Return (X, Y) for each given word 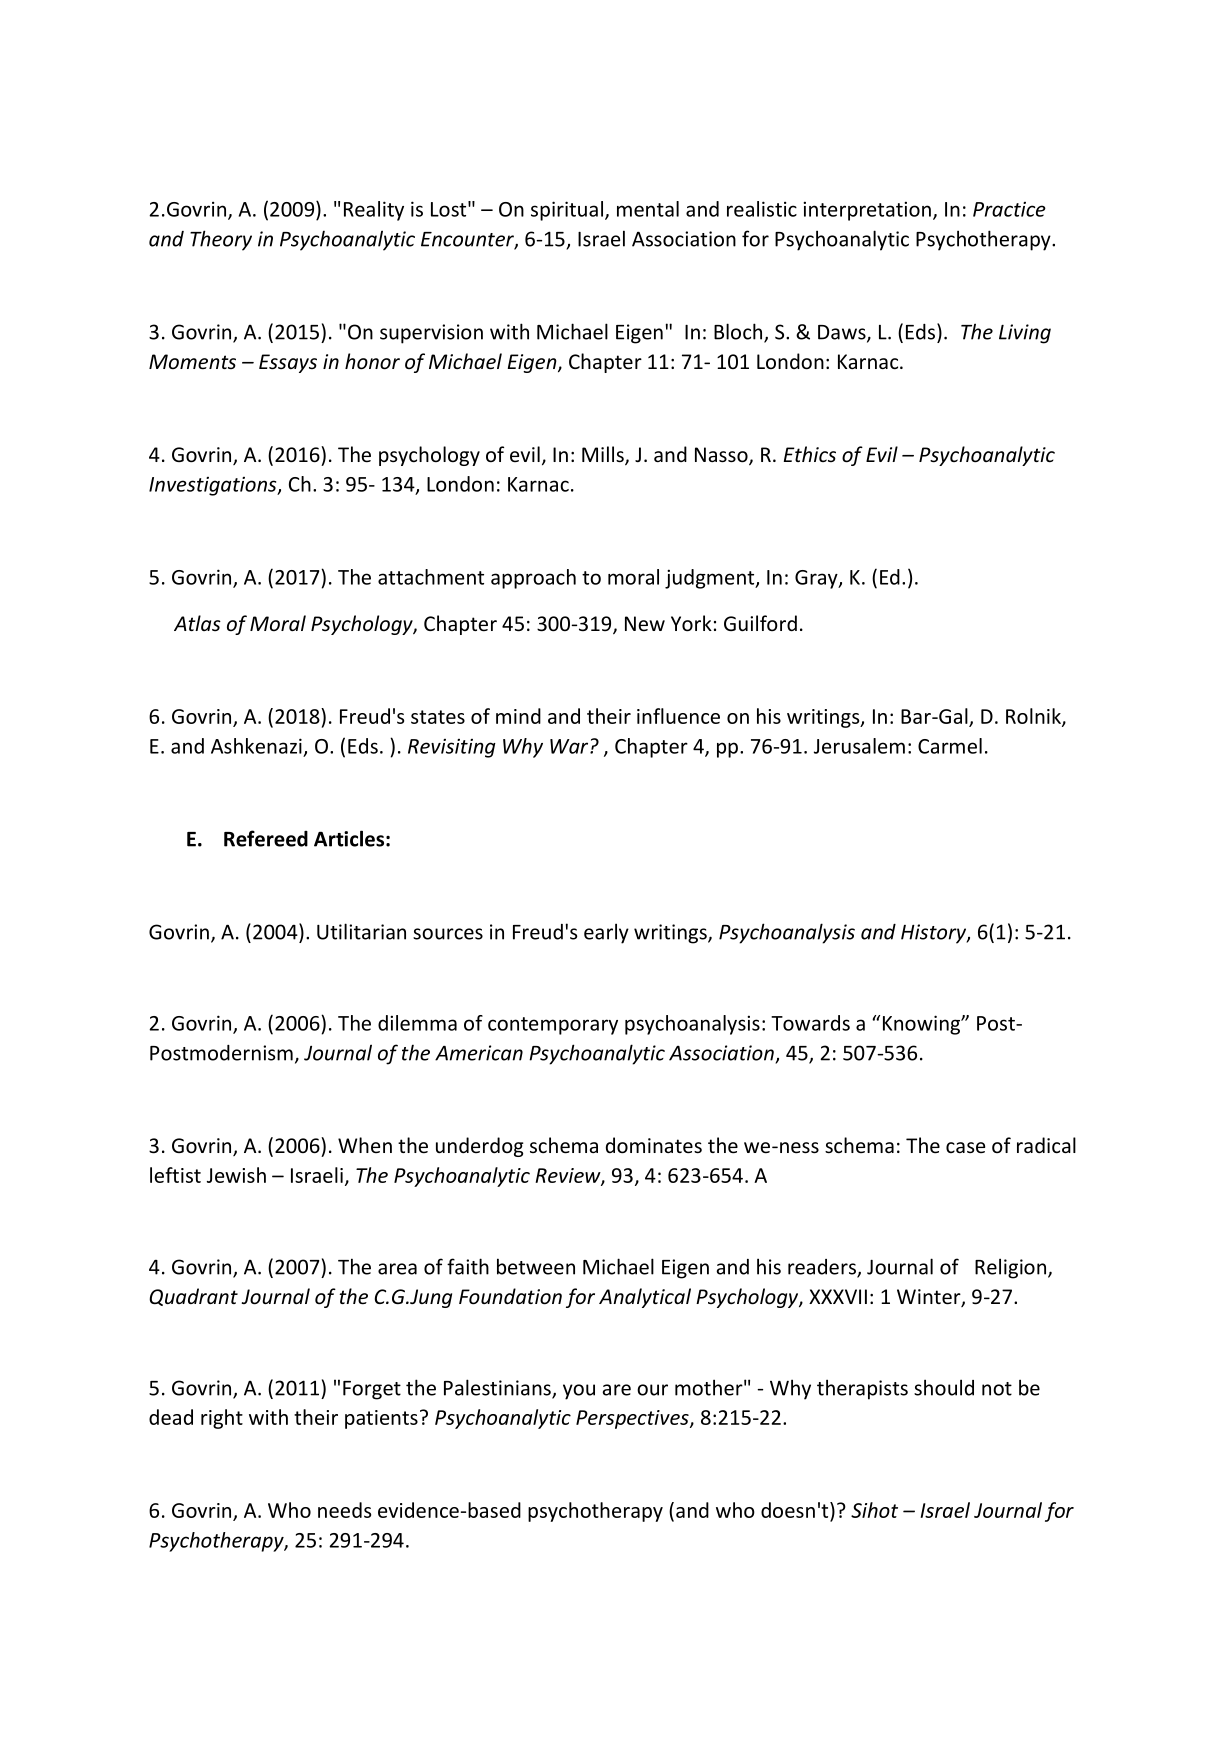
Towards (810, 1023)
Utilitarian (361, 931)
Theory (221, 240)
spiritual (567, 211)
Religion (1010, 1268)
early (606, 933)
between (536, 1266)
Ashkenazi (256, 746)
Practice (1009, 209)
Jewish (236, 1175)
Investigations (214, 486)
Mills (604, 455)
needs (344, 1510)
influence (678, 716)
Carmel (950, 746)
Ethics (810, 454)
